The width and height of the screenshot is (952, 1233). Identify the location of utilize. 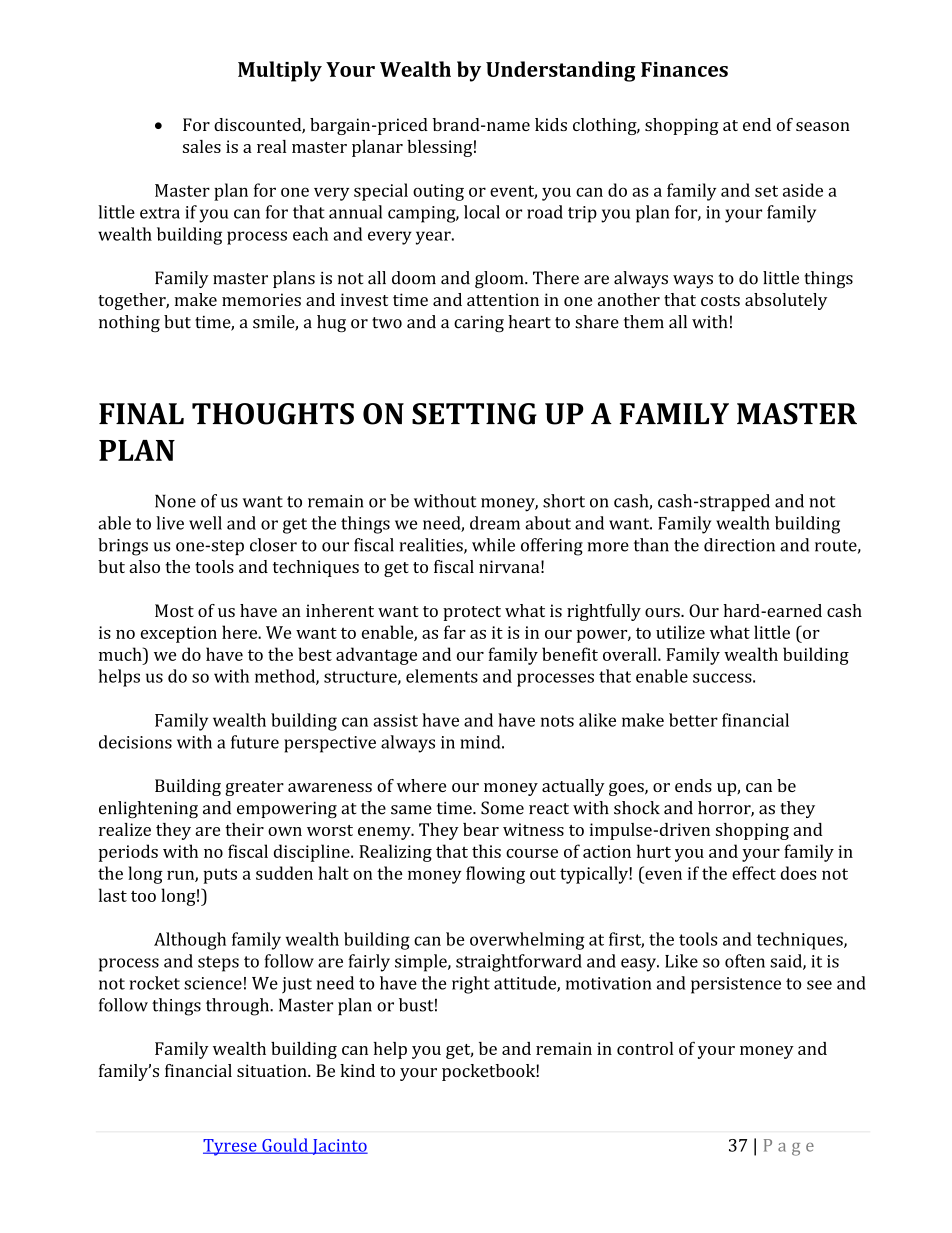
(680, 632).
